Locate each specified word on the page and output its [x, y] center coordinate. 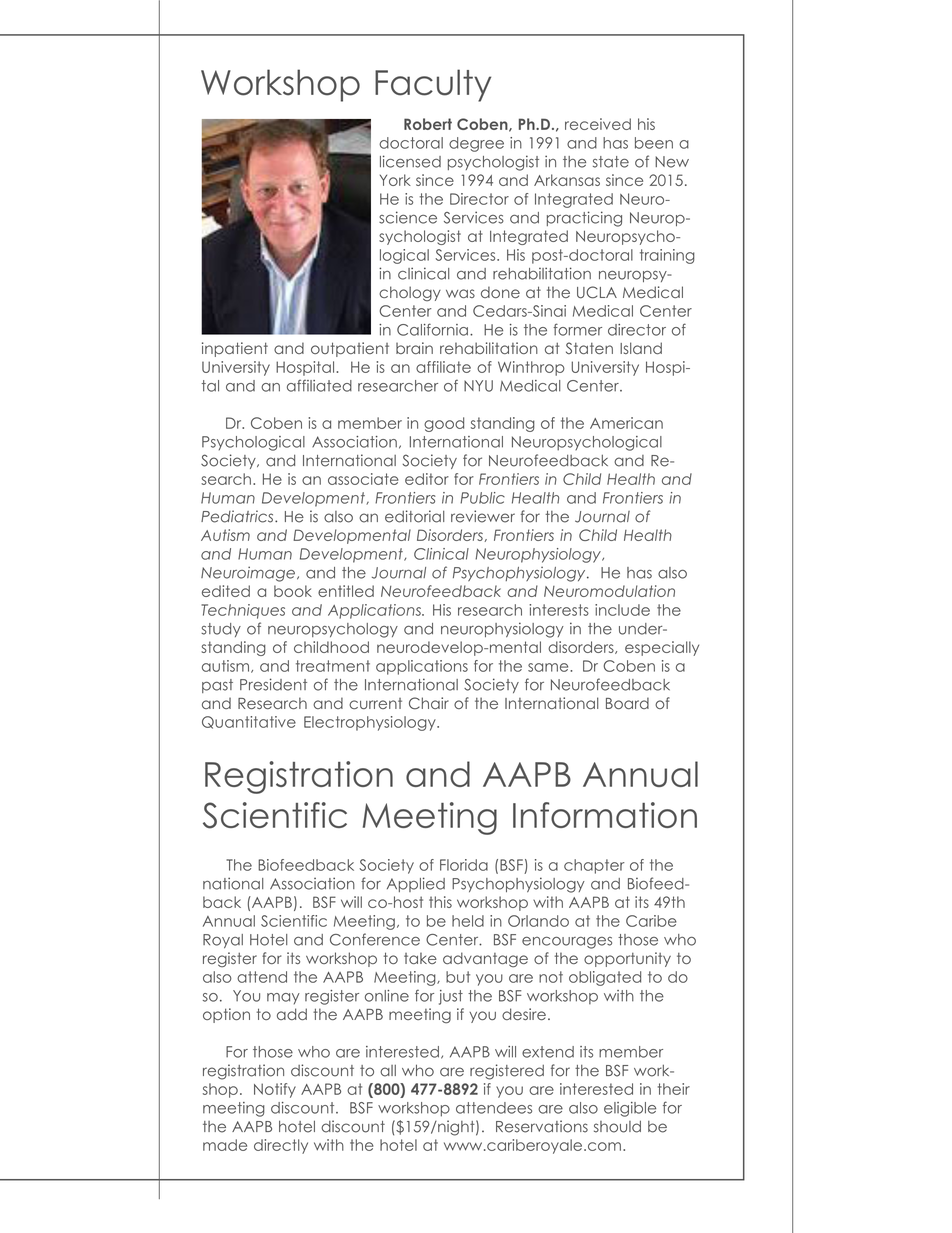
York [395, 180]
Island [641, 348]
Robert [428, 124]
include [622, 610]
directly [281, 1146]
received [598, 124]
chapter [594, 866]
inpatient [235, 349]
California [432, 329]
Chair [429, 703]
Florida [464, 865]
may [283, 999]
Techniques [243, 611]
